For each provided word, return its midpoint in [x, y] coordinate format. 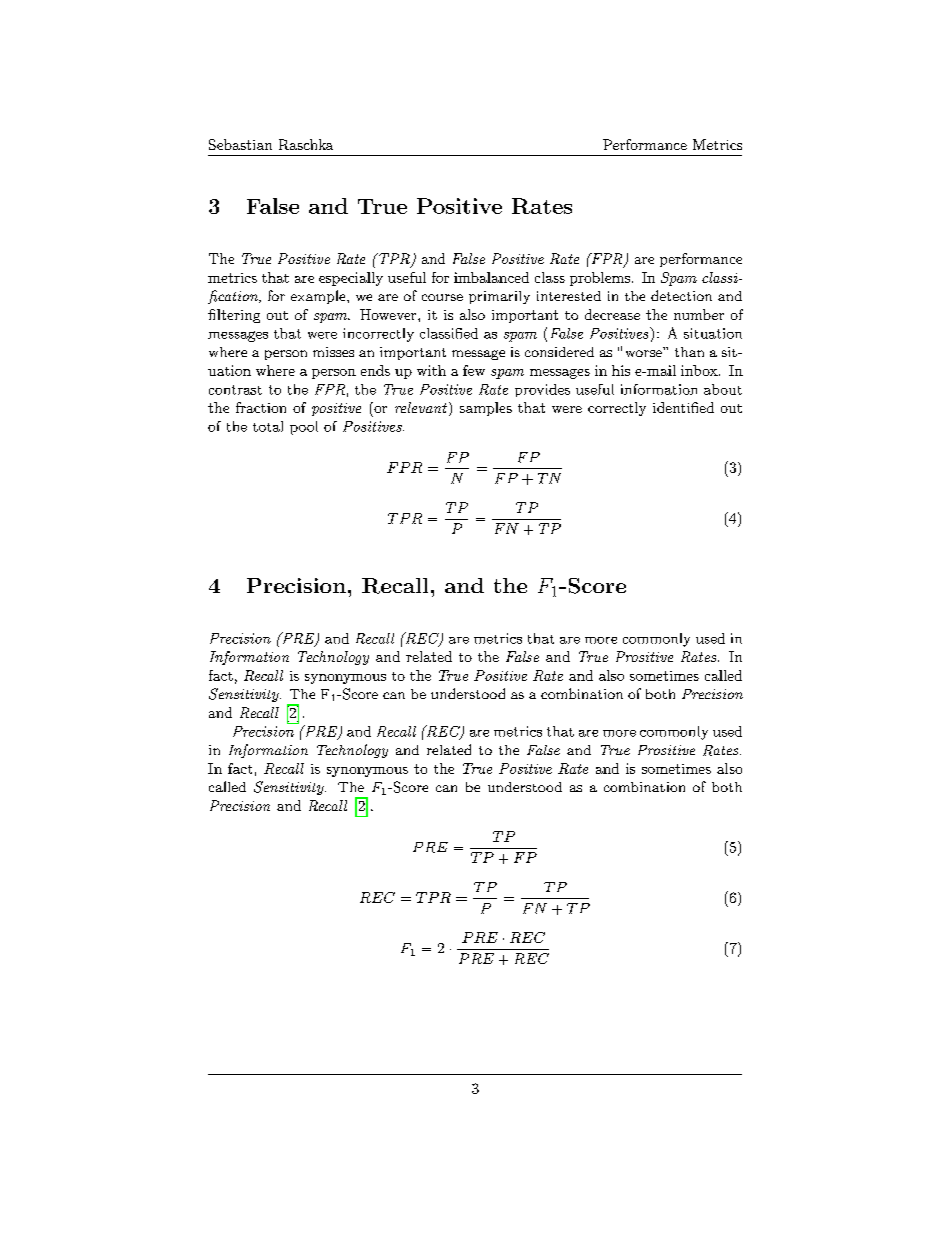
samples [486, 409]
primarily [499, 297]
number [699, 314]
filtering [234, 316]
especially [351, 279]
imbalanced [491, 277]
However [389, 314]
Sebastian [240, 144]
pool [304, 428]
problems [600, 279]
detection [681, 295]
